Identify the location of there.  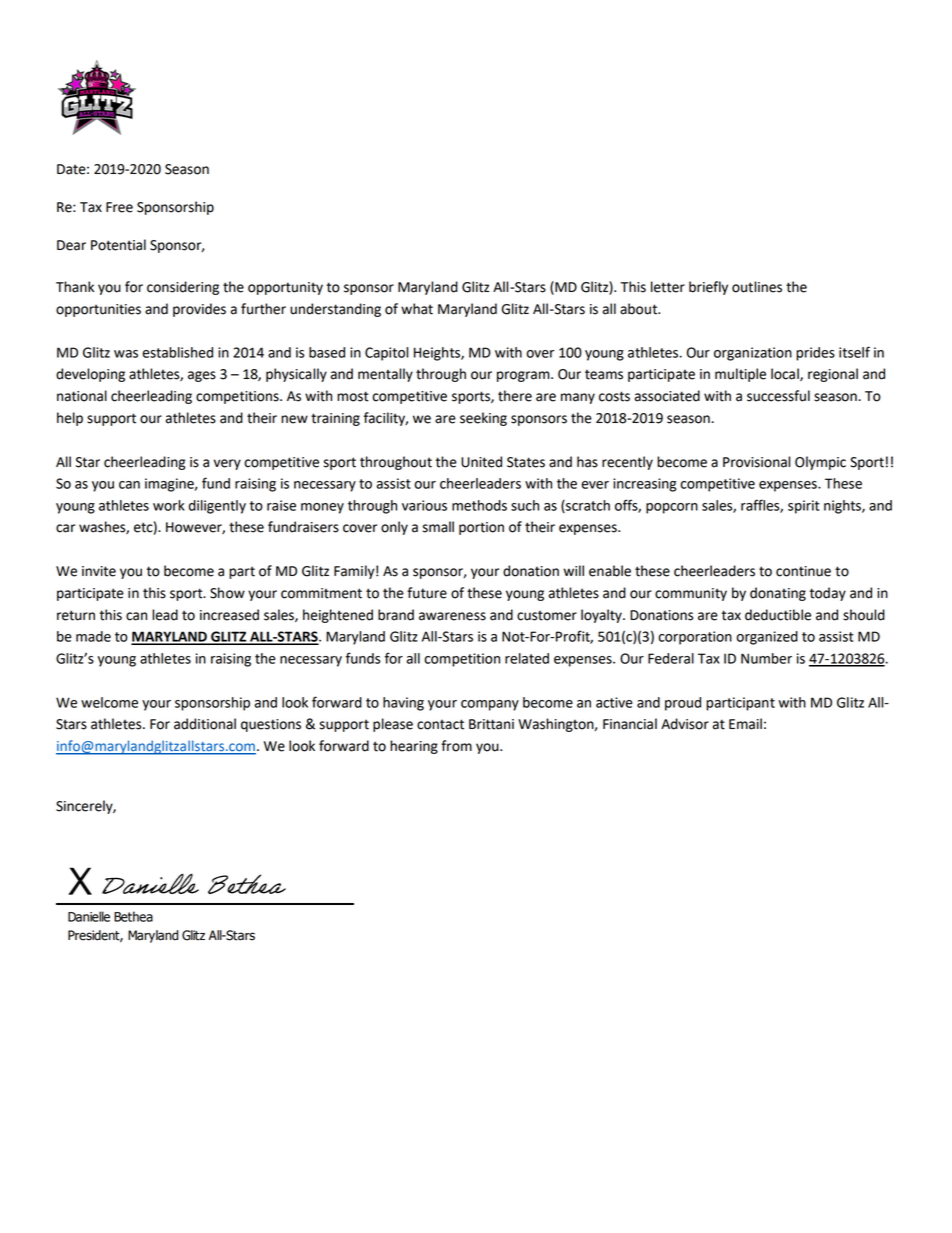
(515, 396).
